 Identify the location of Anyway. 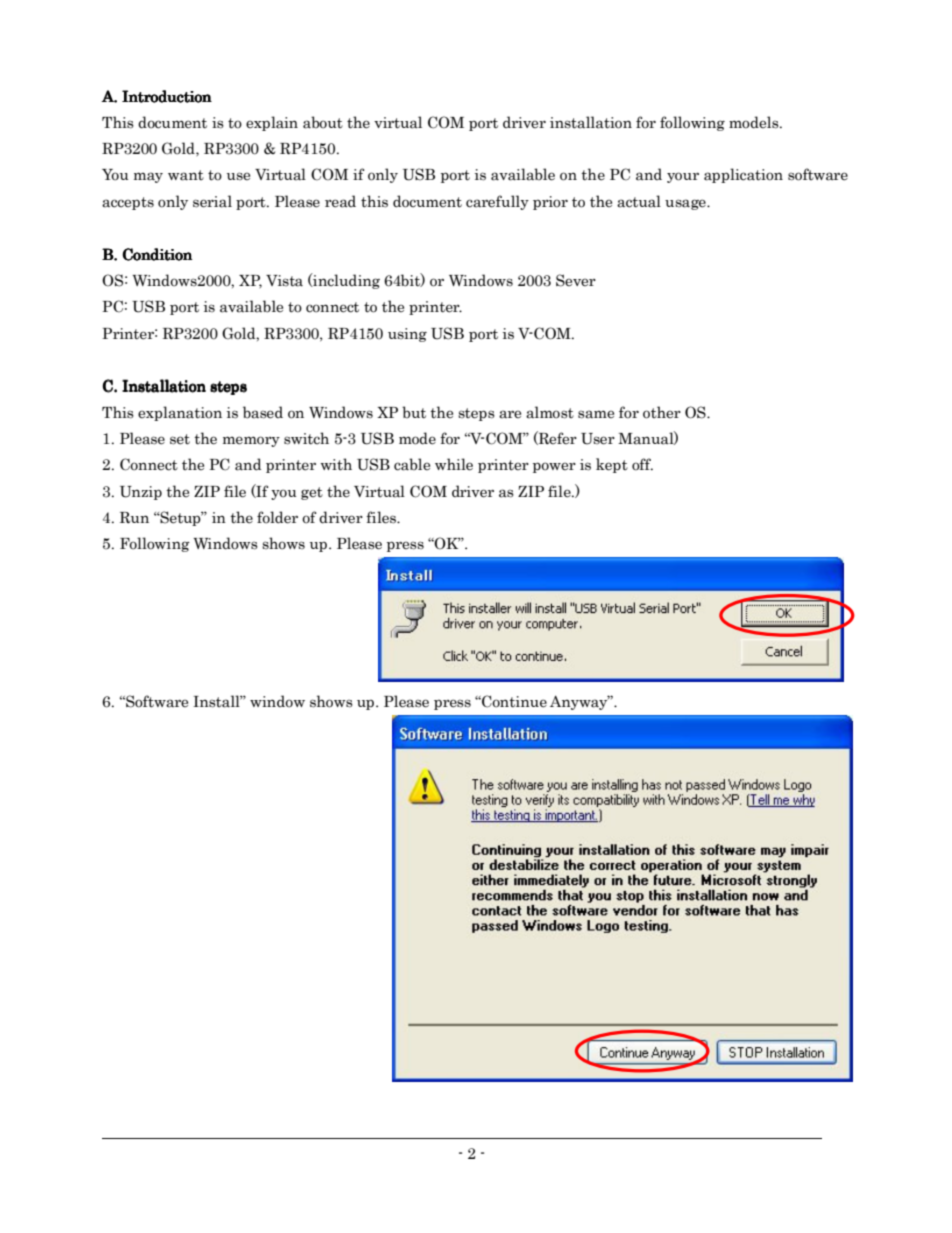
(580, 702).
